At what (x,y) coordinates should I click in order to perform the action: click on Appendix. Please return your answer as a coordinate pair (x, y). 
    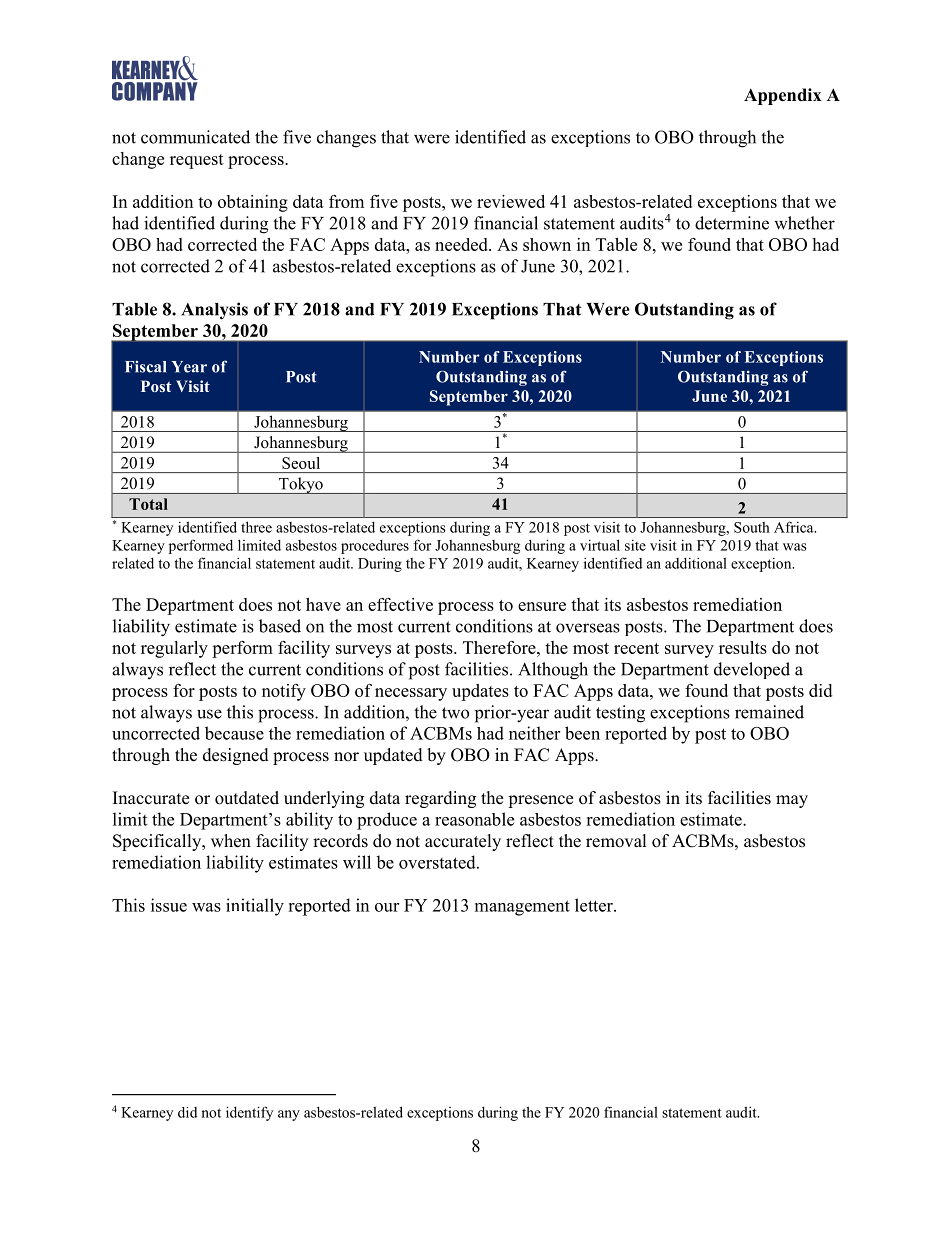
    Looking at the image, I should click on (783, 96).
